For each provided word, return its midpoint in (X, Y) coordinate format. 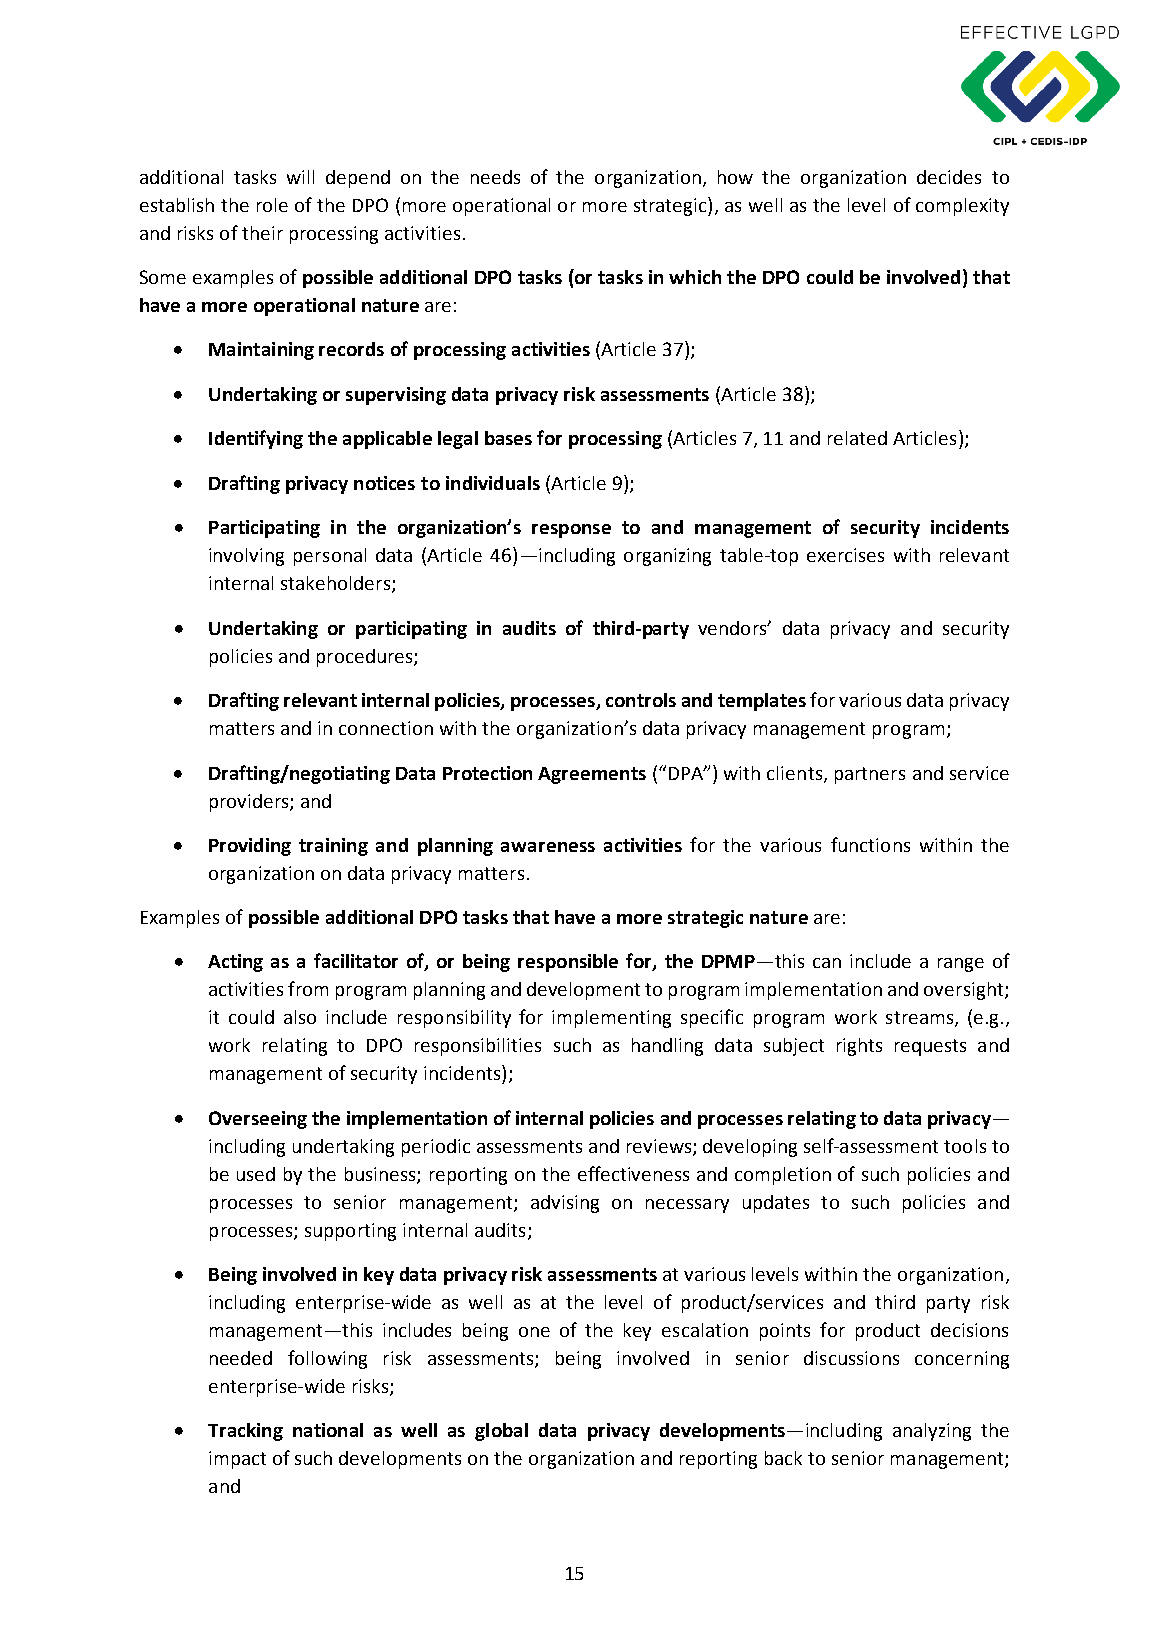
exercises (845, 555)
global (501, 1432)
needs (495, 177)
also (300, 1017)
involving (246, 557)
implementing (611, 1019)
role (272, 205)
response (571, 531)
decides (949, 177)
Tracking (245, 1432)
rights (859, 1047)
